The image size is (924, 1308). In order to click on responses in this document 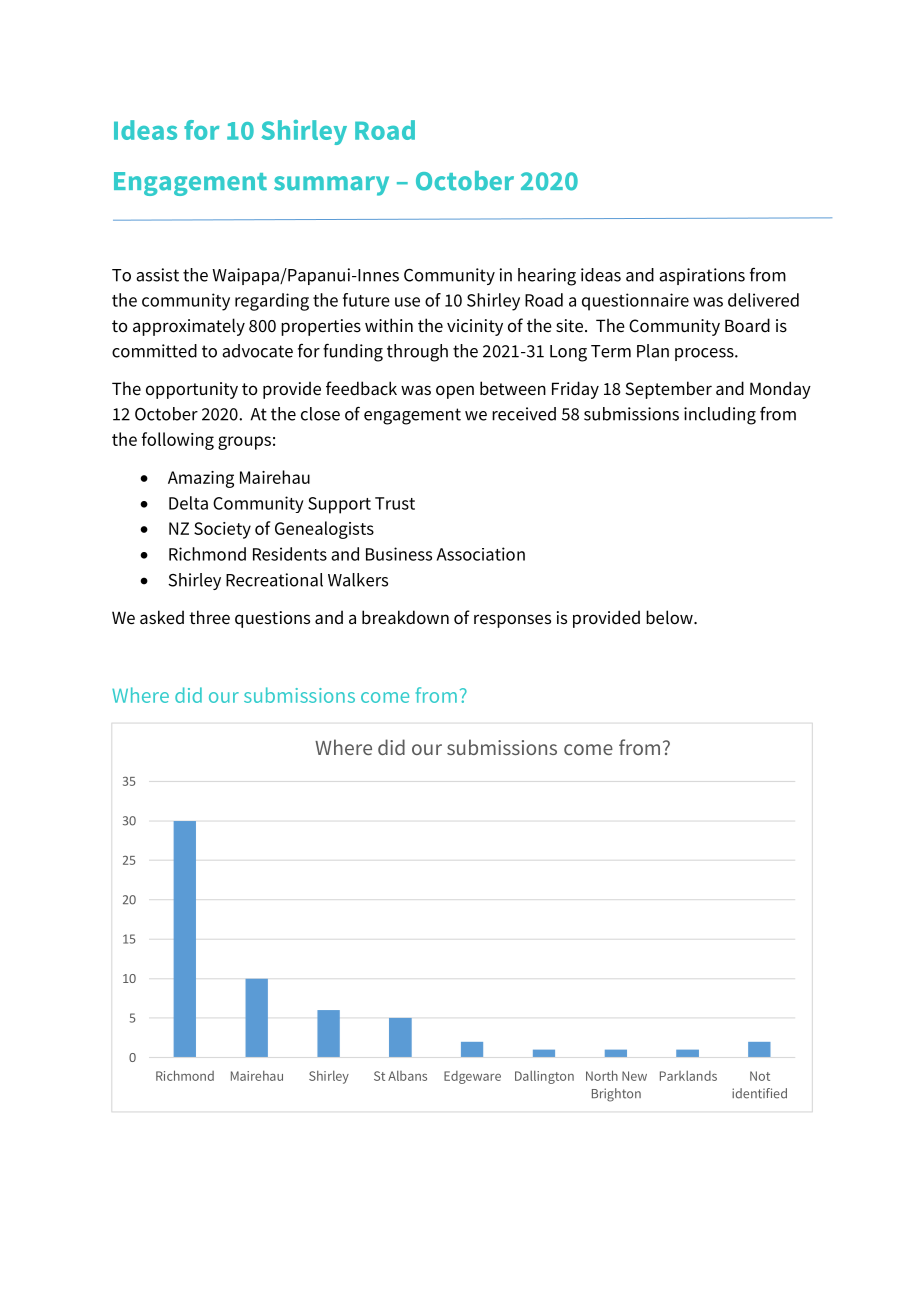, I will do `click(512, 621)`.
